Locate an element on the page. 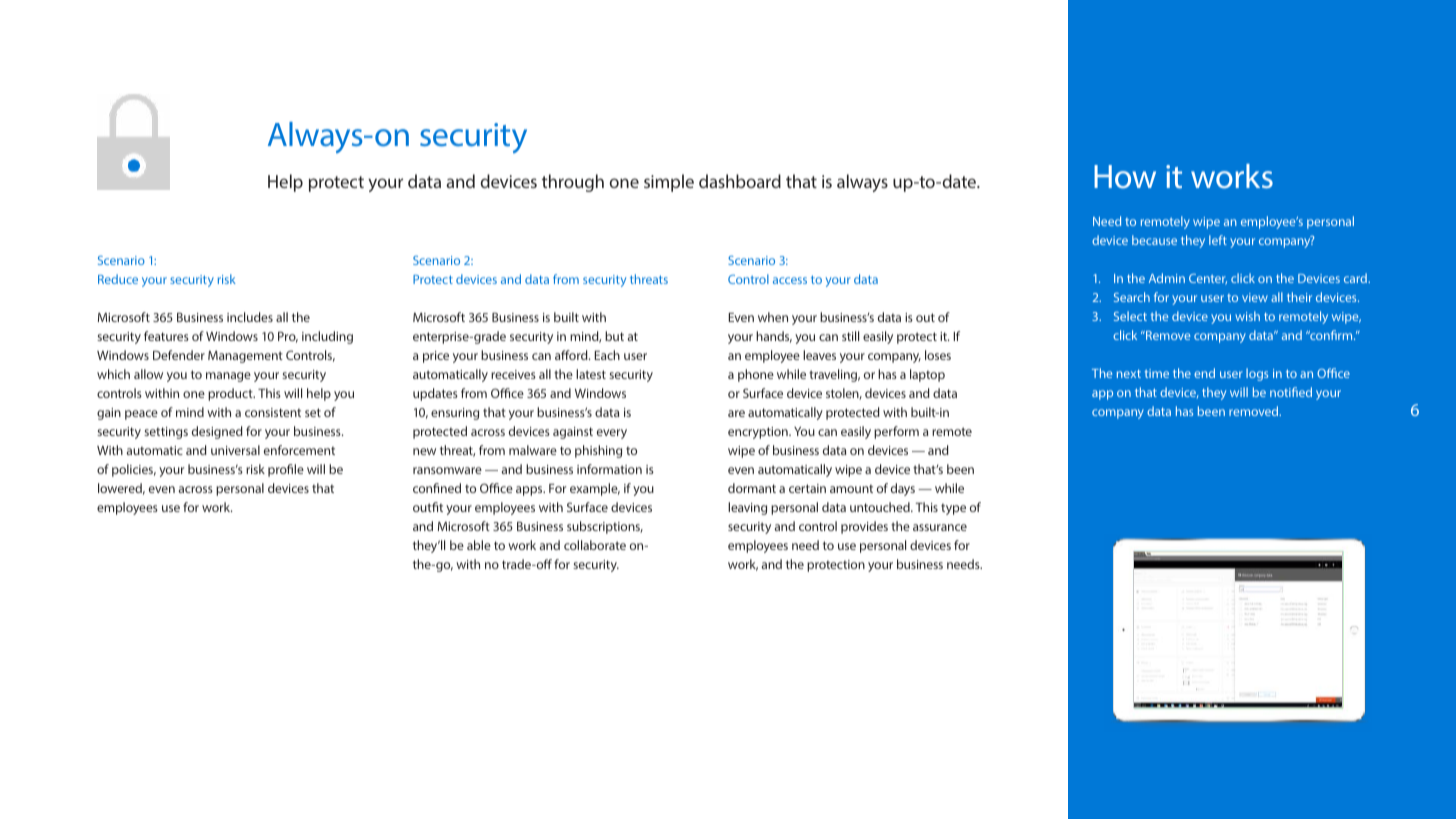 This page has height=819, width=1456. consistent is located at coordinates (273, 412).
